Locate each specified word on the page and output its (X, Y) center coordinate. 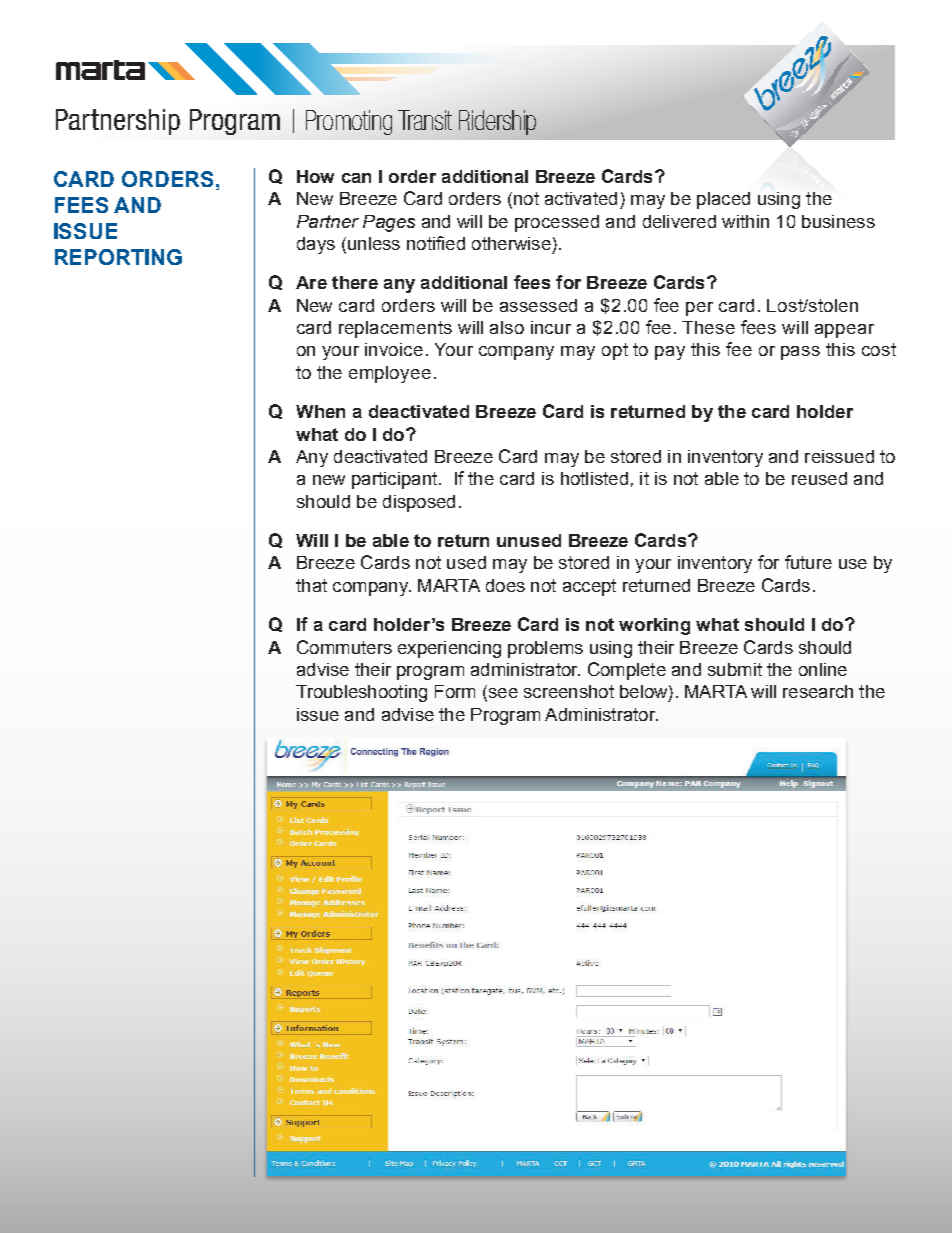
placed (723, 200)
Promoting (349, 122)
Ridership (497, 122)
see (502, 694)
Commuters (344, 647)
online (823, 669)
